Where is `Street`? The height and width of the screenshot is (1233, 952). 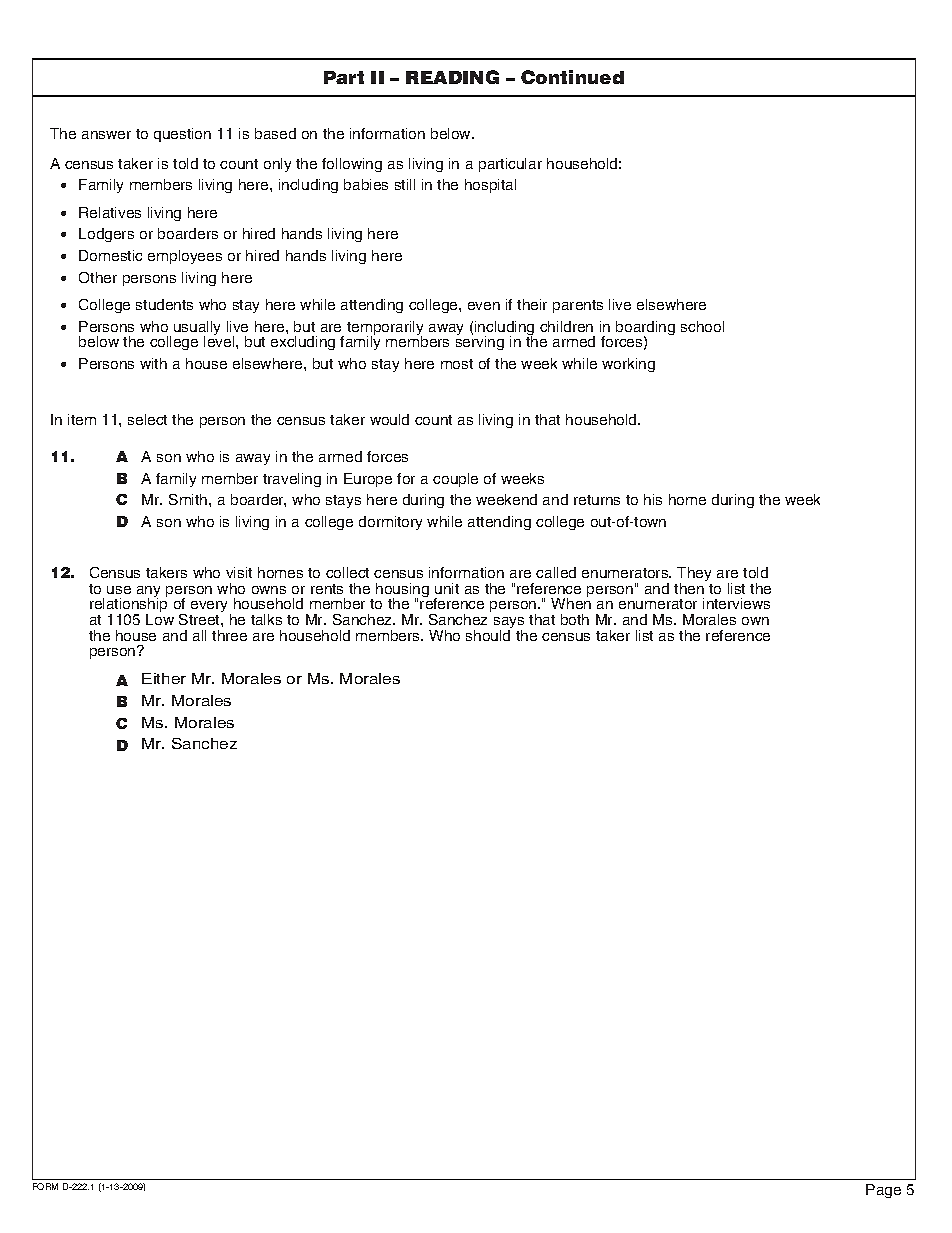 Street is located at coordinates (200, 619).
